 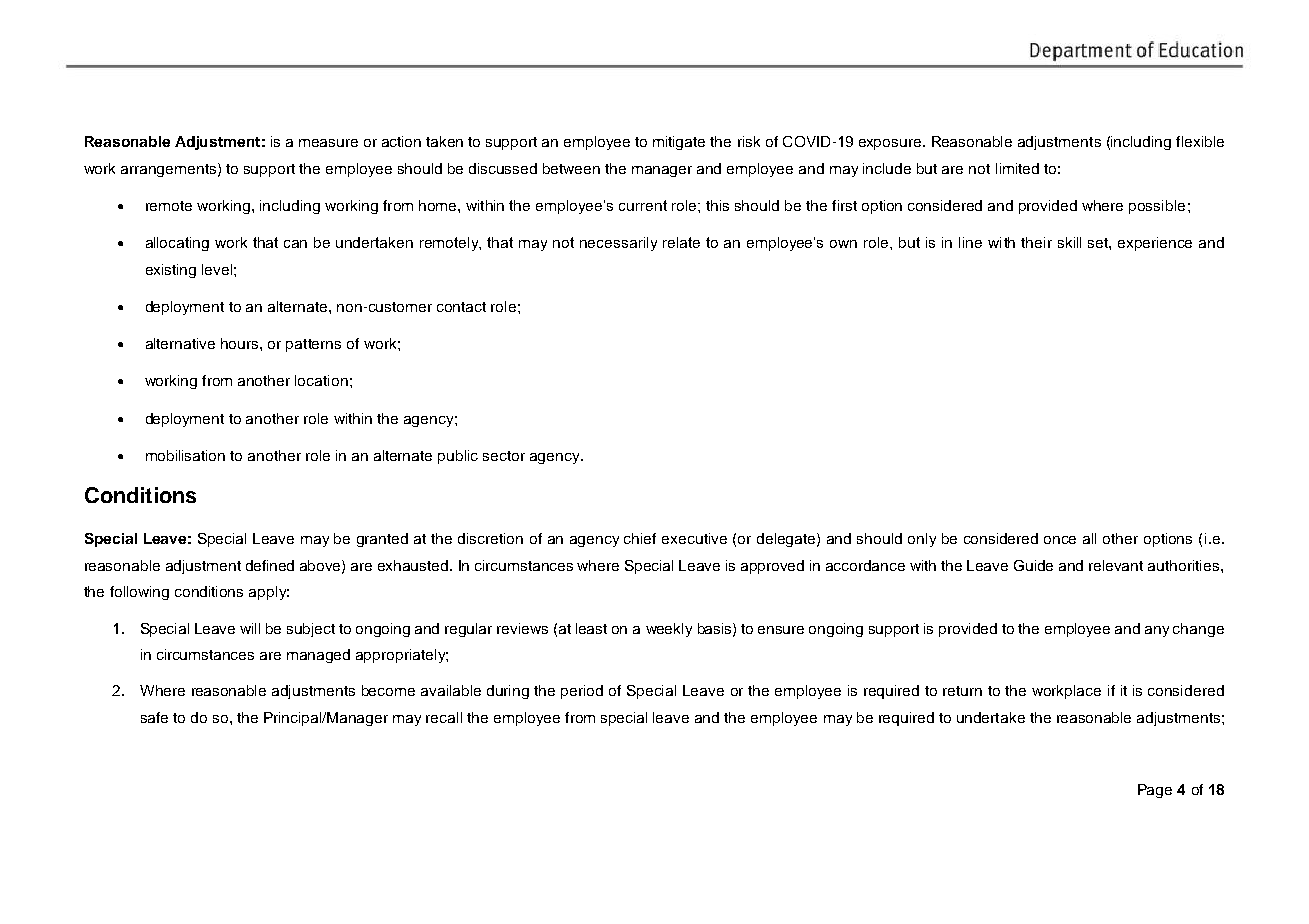 I want to click on mobilisation, so click(x=185, y=455).
